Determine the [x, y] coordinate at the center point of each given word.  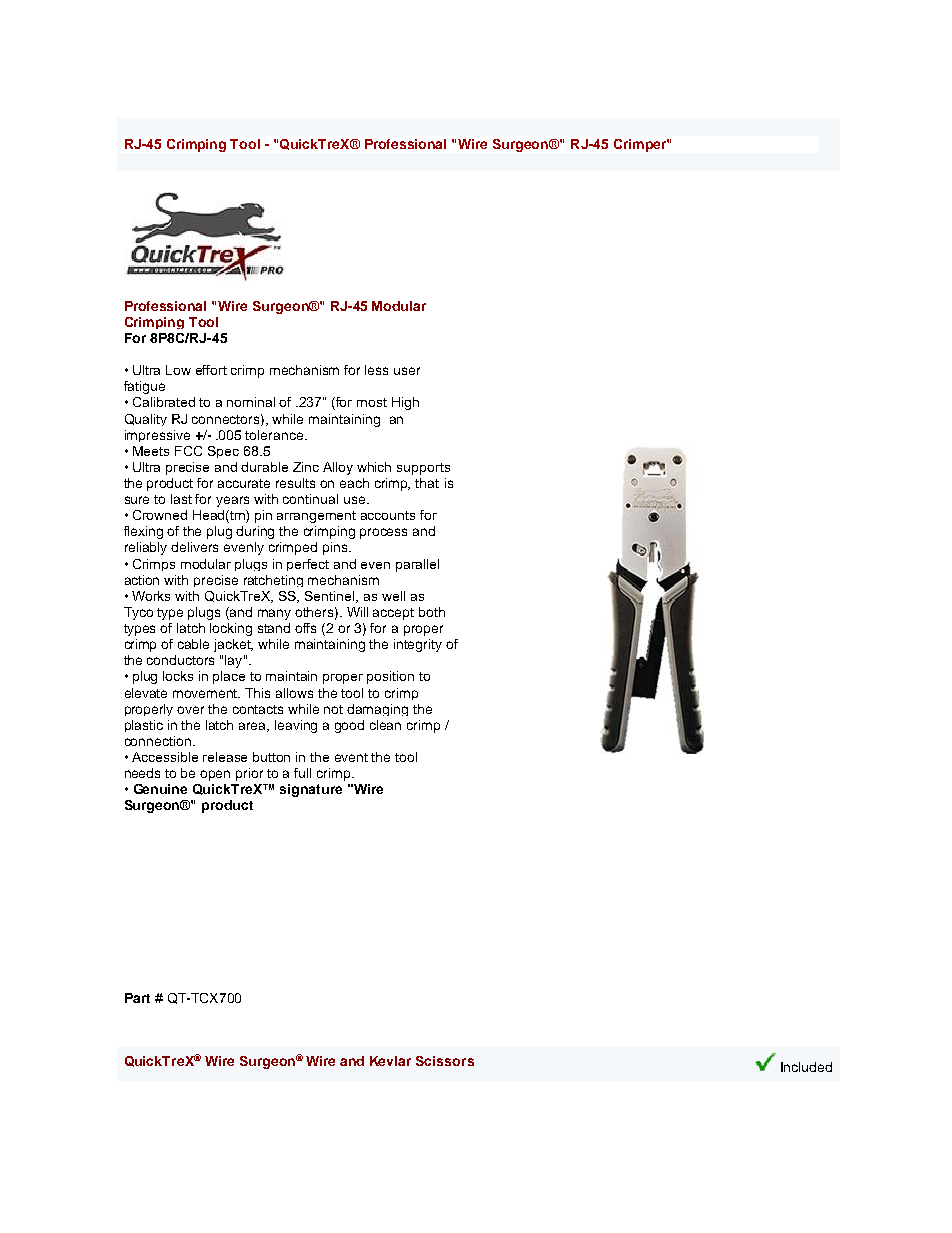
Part [137, 998]
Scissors [445, 1061]
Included [806, 1067]
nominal [251, 402]
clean [385, 725]
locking [231, 629]
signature [311, 790]
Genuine [160, 789]
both [432, 612]
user [407, 371]
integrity [418, 645]
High [405, 403]
